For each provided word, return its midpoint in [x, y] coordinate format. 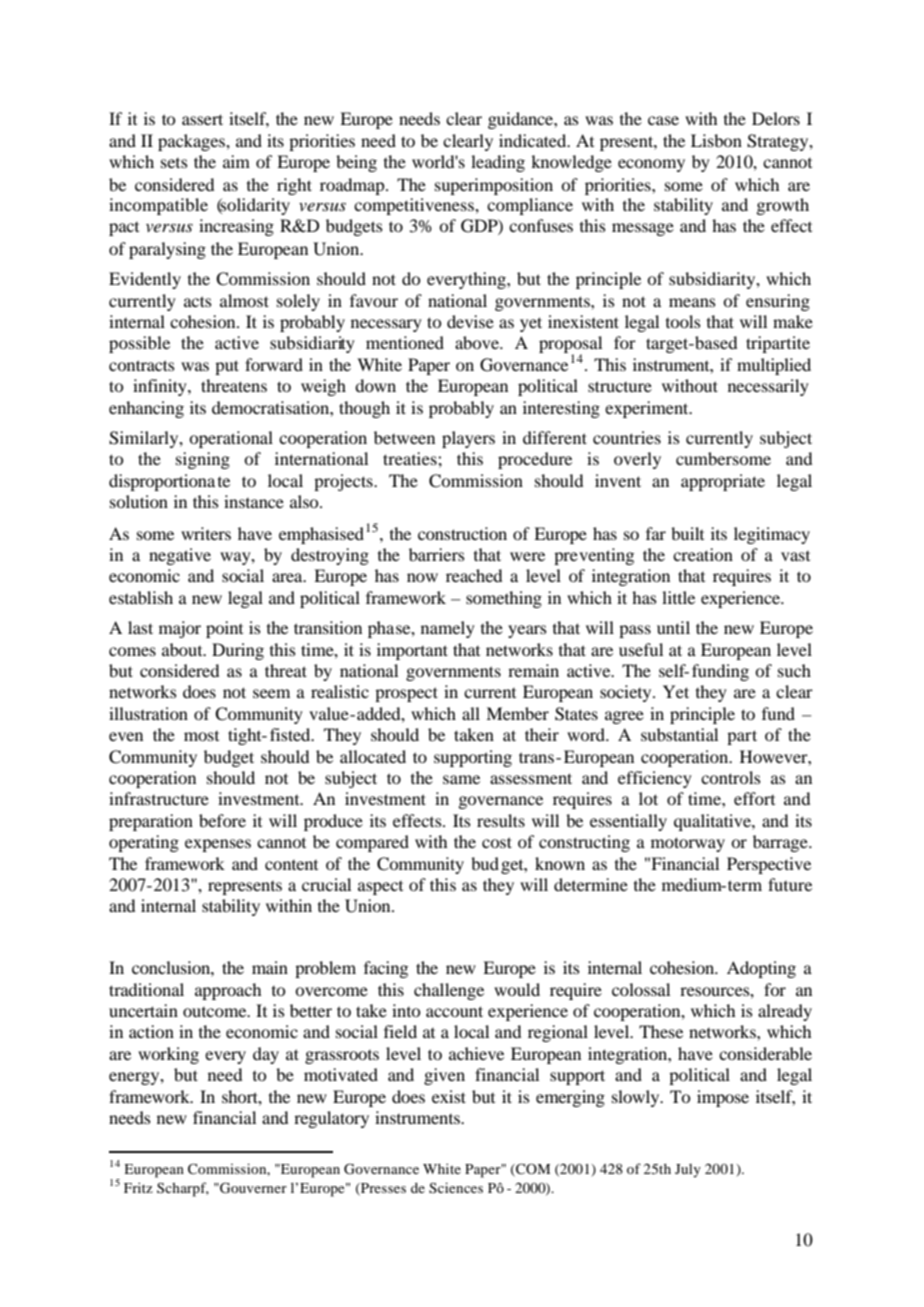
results [501, 820]
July [688, 1171]
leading [498, 163]
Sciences [456, 1187]
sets [174, 163]
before [222, 820]
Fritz [138, 1187]
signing [203, 460]
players [468, 439]
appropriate [723, 482]
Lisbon [716, 140]
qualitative [713, 822]
